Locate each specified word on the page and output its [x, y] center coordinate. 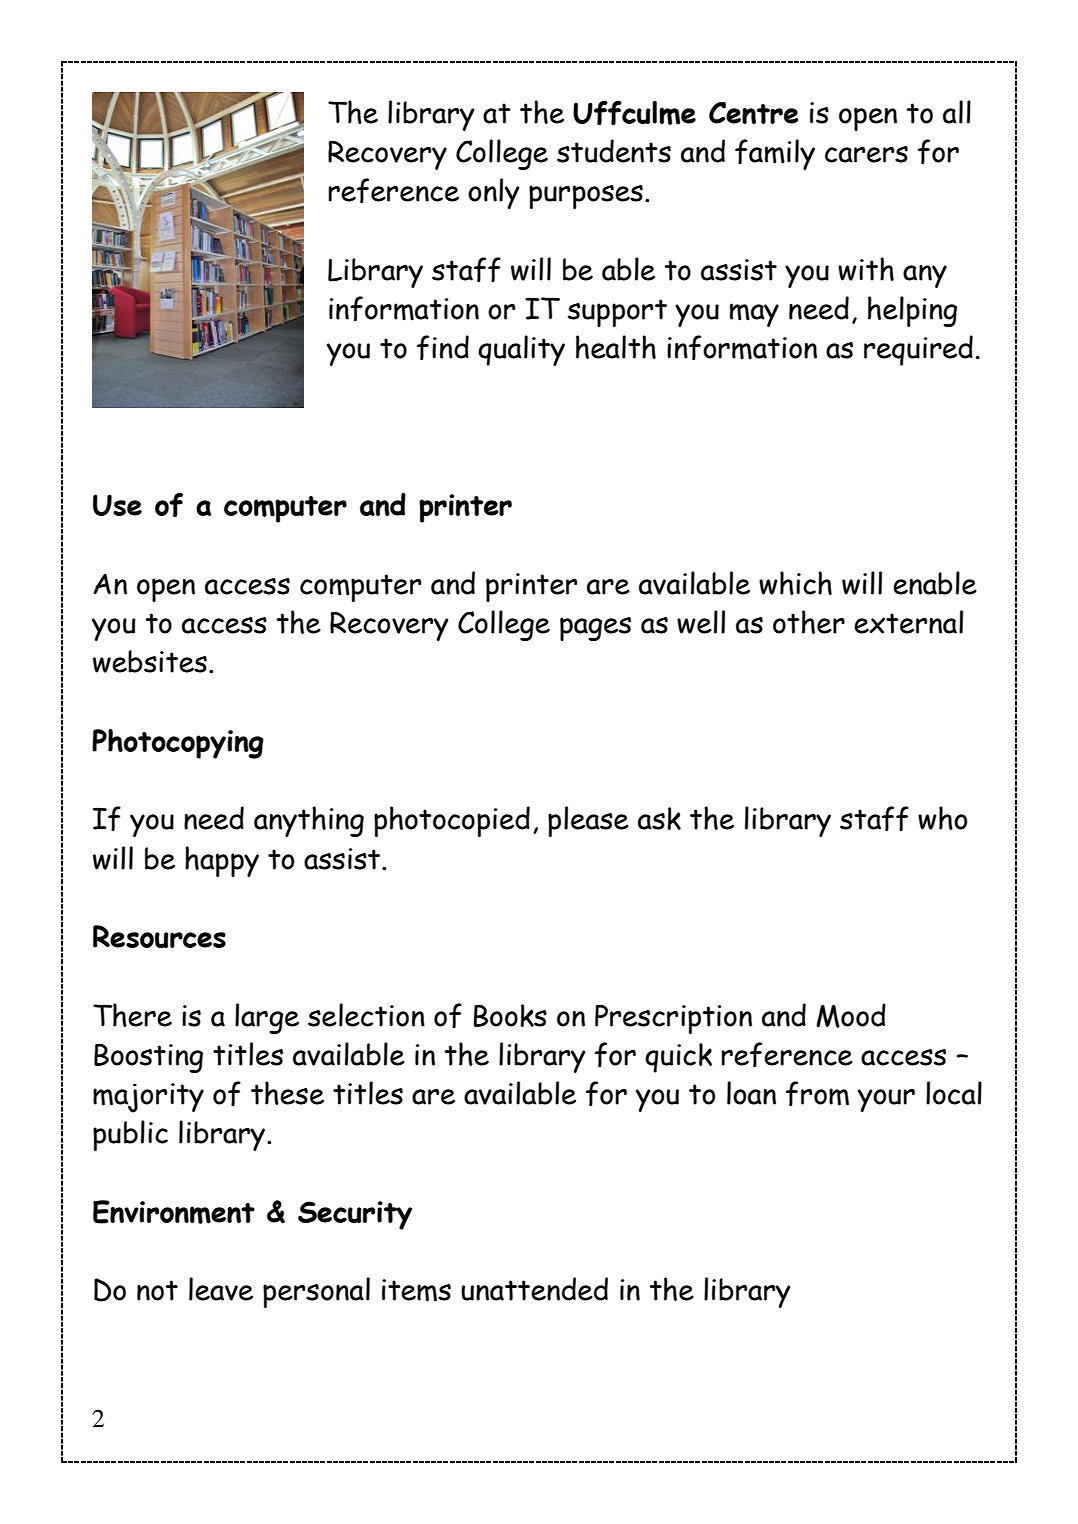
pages [595, 629]
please [588, 821]
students [614, 151]
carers [866, 154]
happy [222, 861]
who [942, 818]
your [886, 1100]
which [795, 583]
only [493, 193]
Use [117, 505]
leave [221, 1289]
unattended [534, 1289]
